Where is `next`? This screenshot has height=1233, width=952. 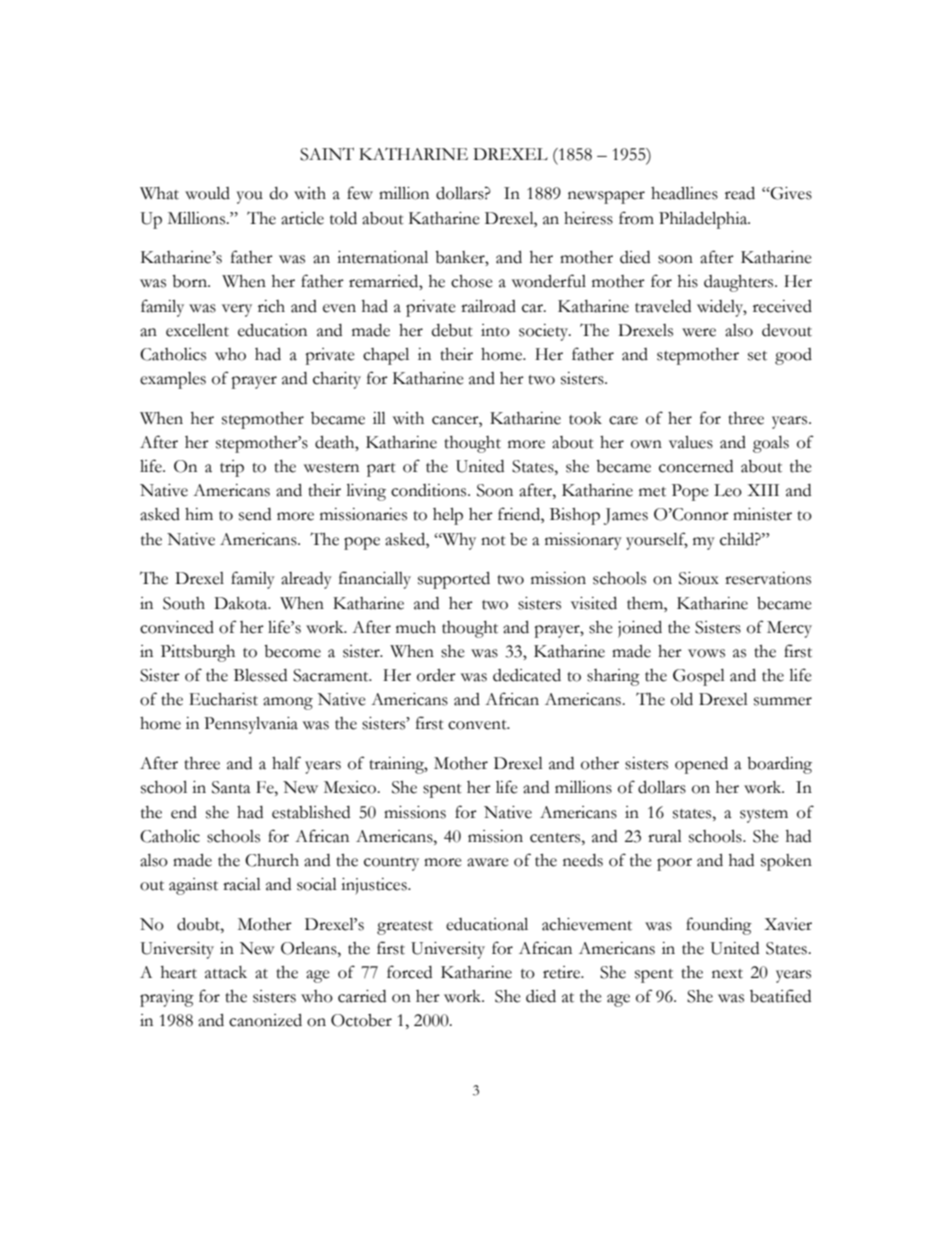 next is located at coordinates (727, 974).
